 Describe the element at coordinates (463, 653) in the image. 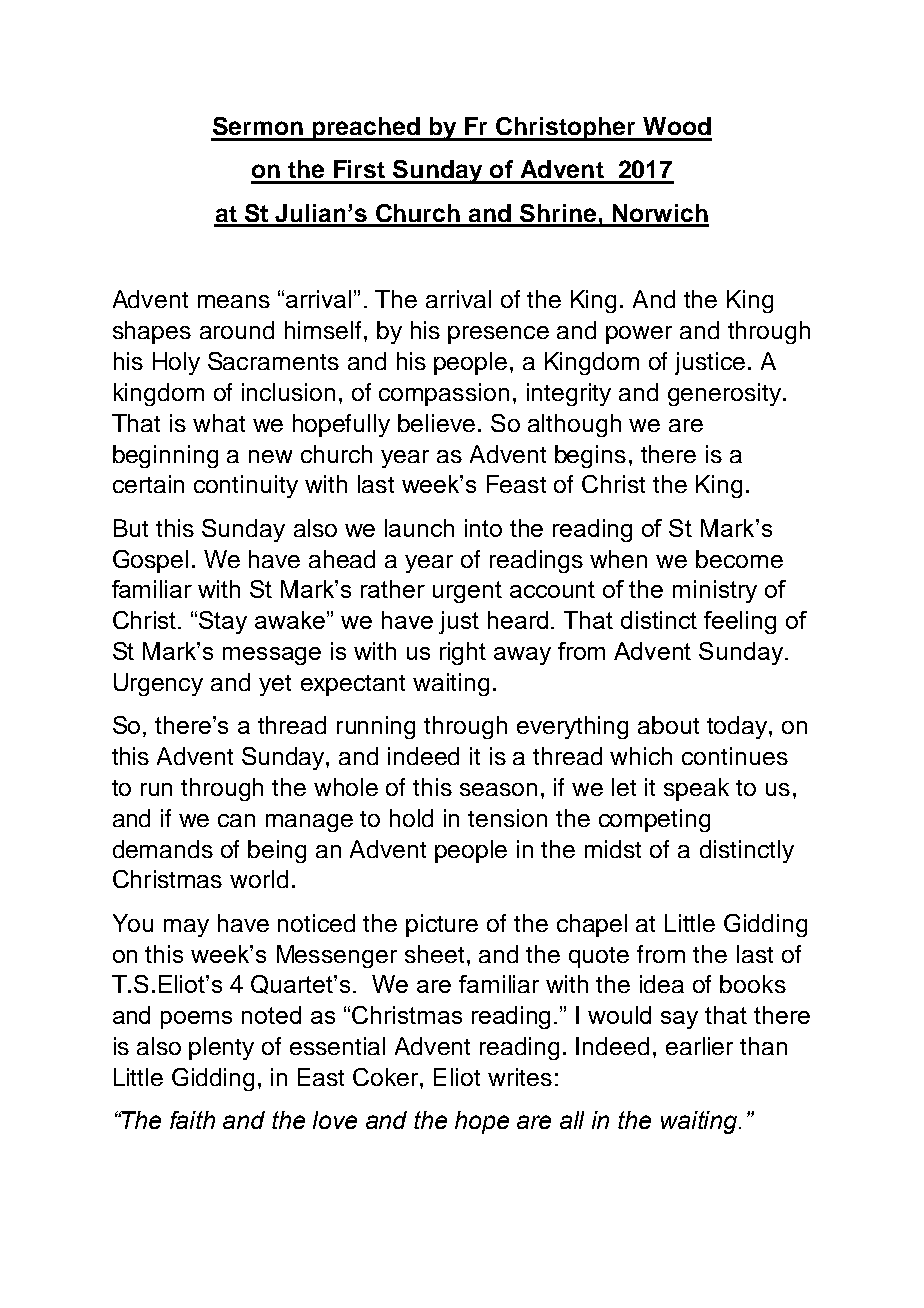

I see `right` at that location.
